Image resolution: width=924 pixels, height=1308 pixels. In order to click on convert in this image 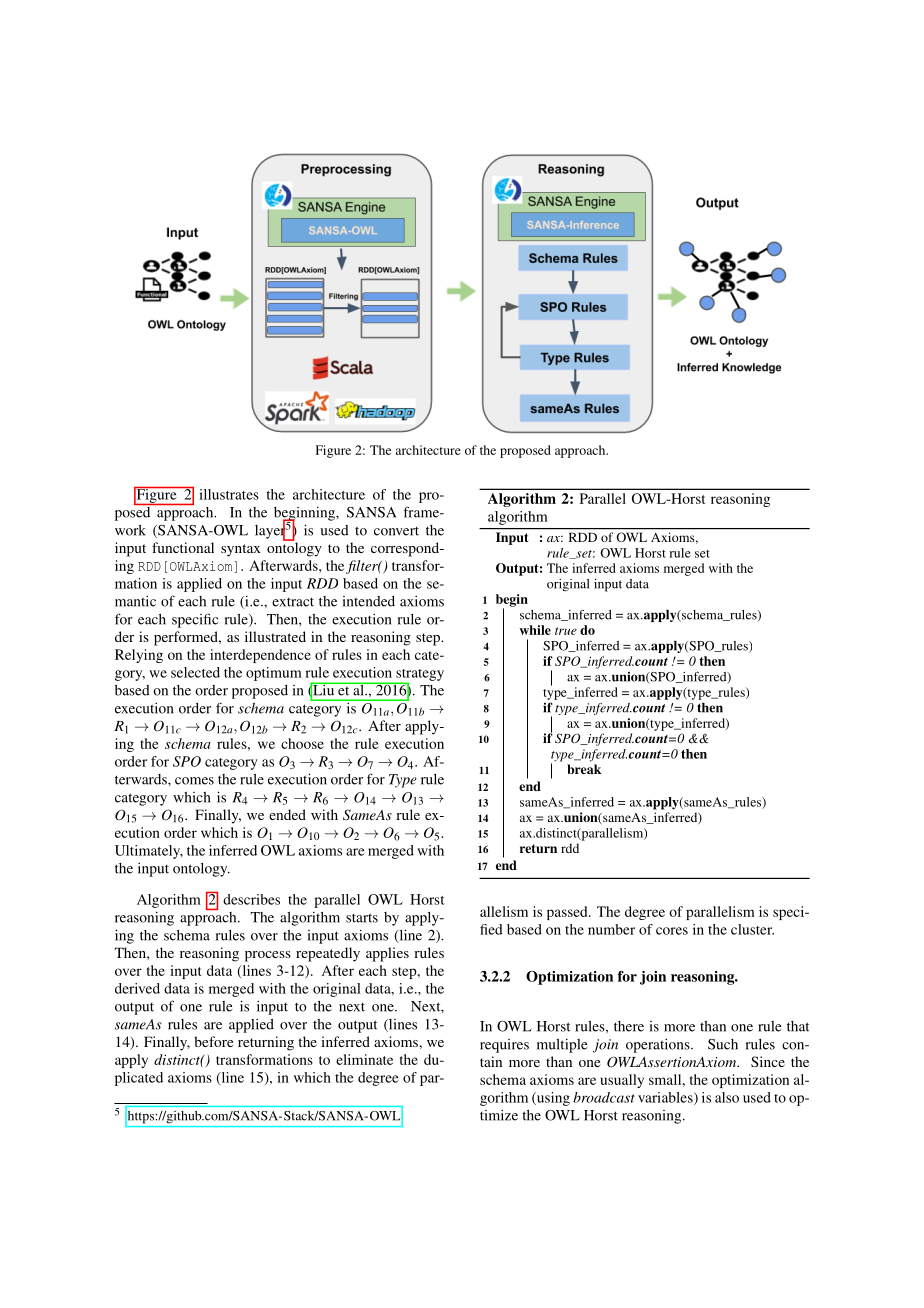, I will do `click(396, 531)`.
